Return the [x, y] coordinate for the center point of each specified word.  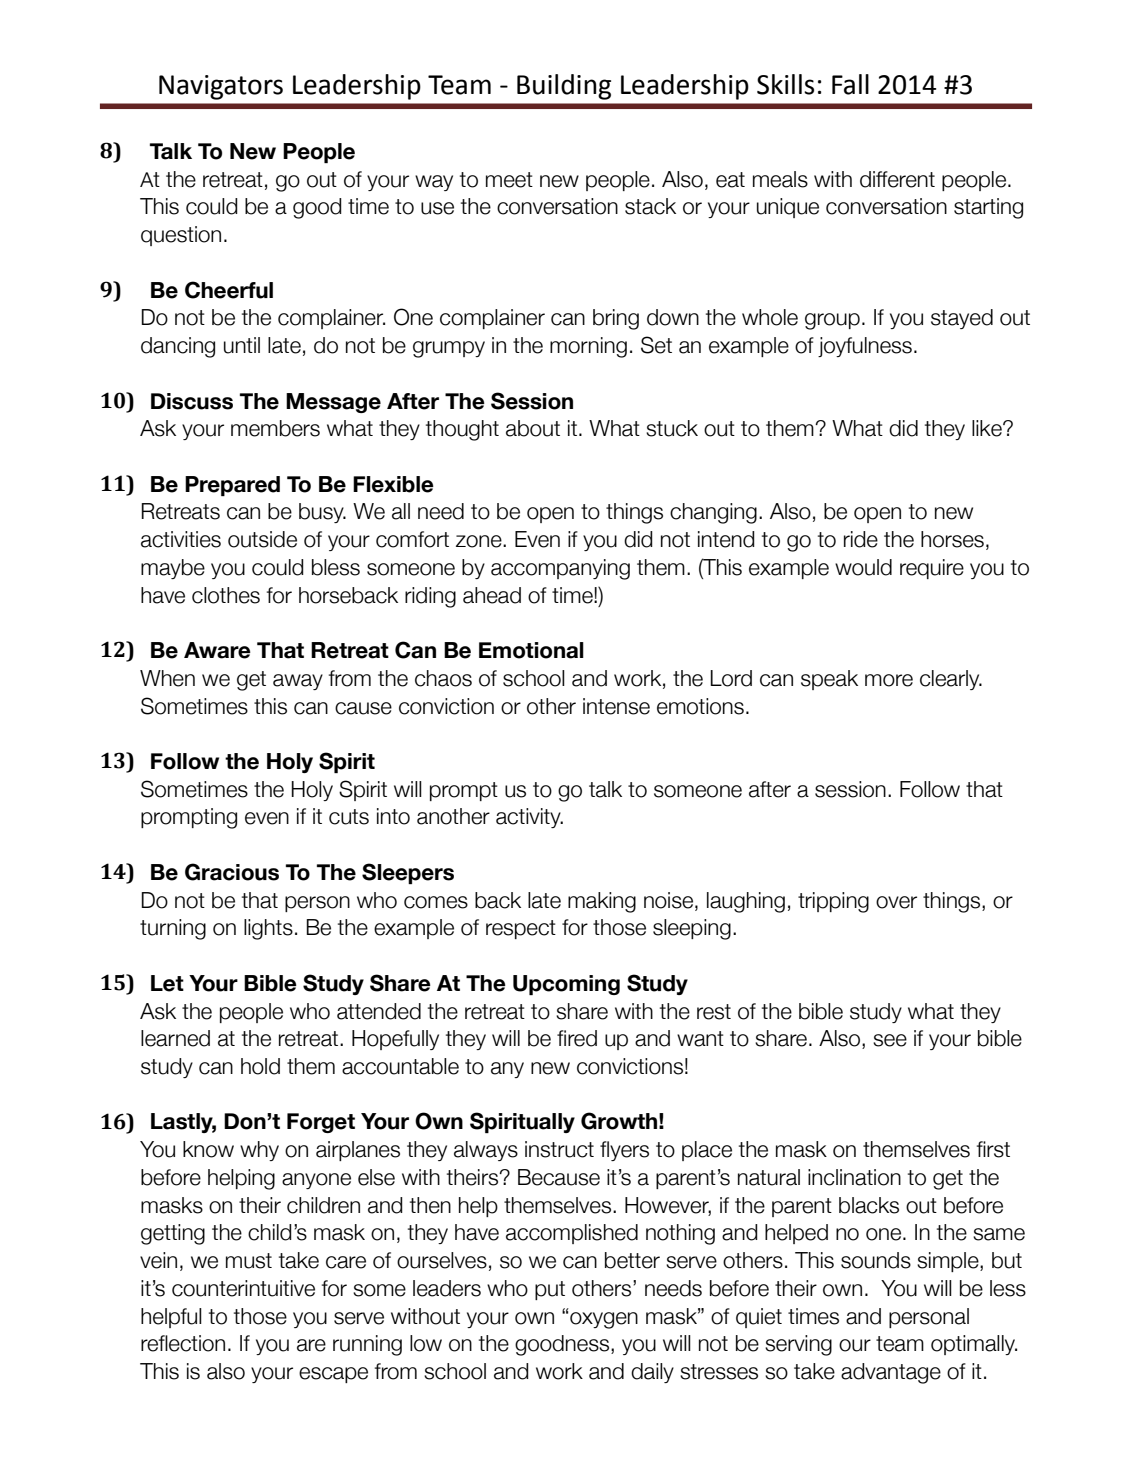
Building [564, 87]
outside [262, 539]
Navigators [221, 87]
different [897, 179]
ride [861, 539]
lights [268, 929]
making [602, 902]
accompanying [560, 569]
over [896, 902]
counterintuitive [243, 1288]
